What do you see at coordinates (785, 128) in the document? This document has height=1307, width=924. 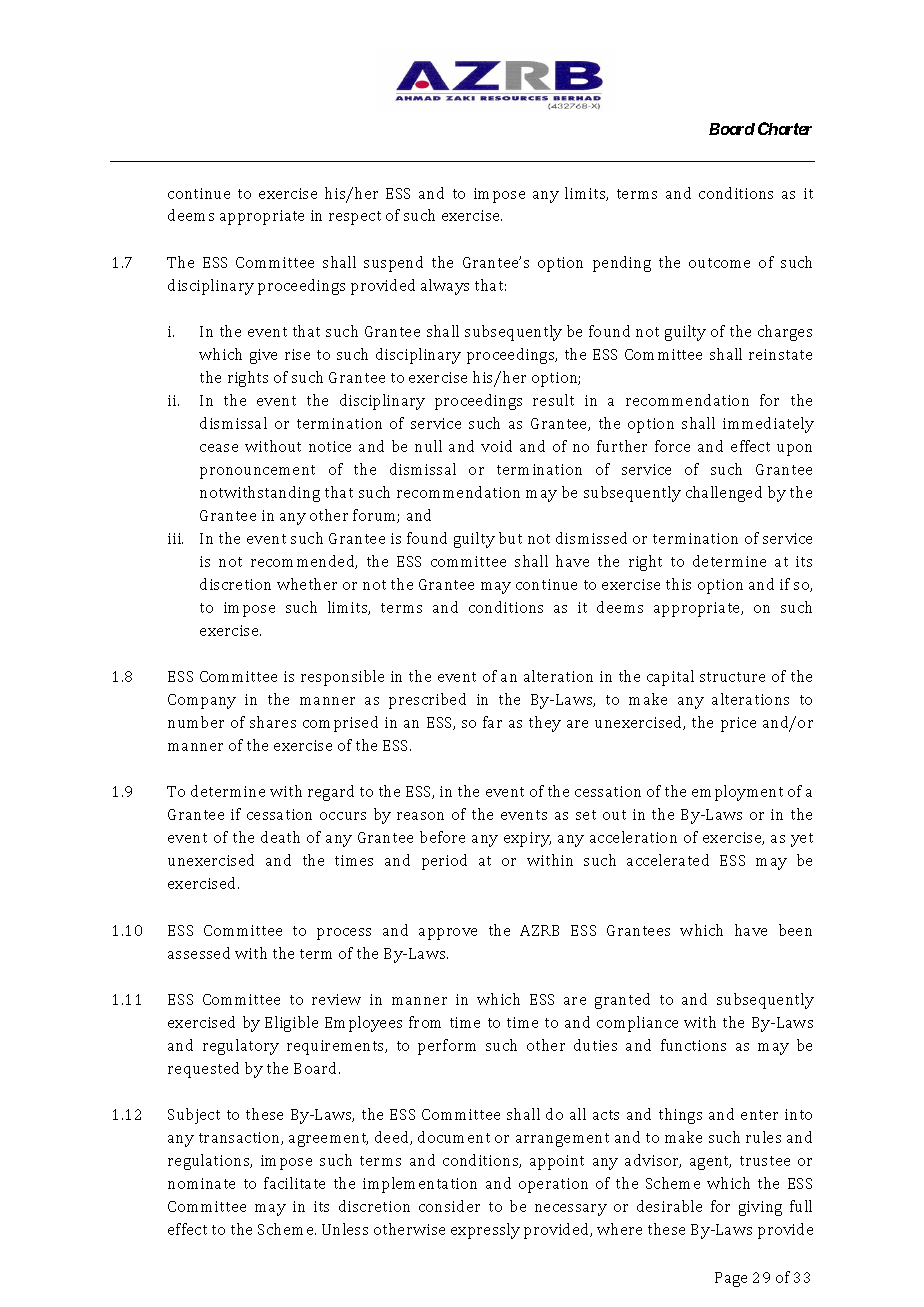 I see `Charter` at bounding box center [785, 128].
